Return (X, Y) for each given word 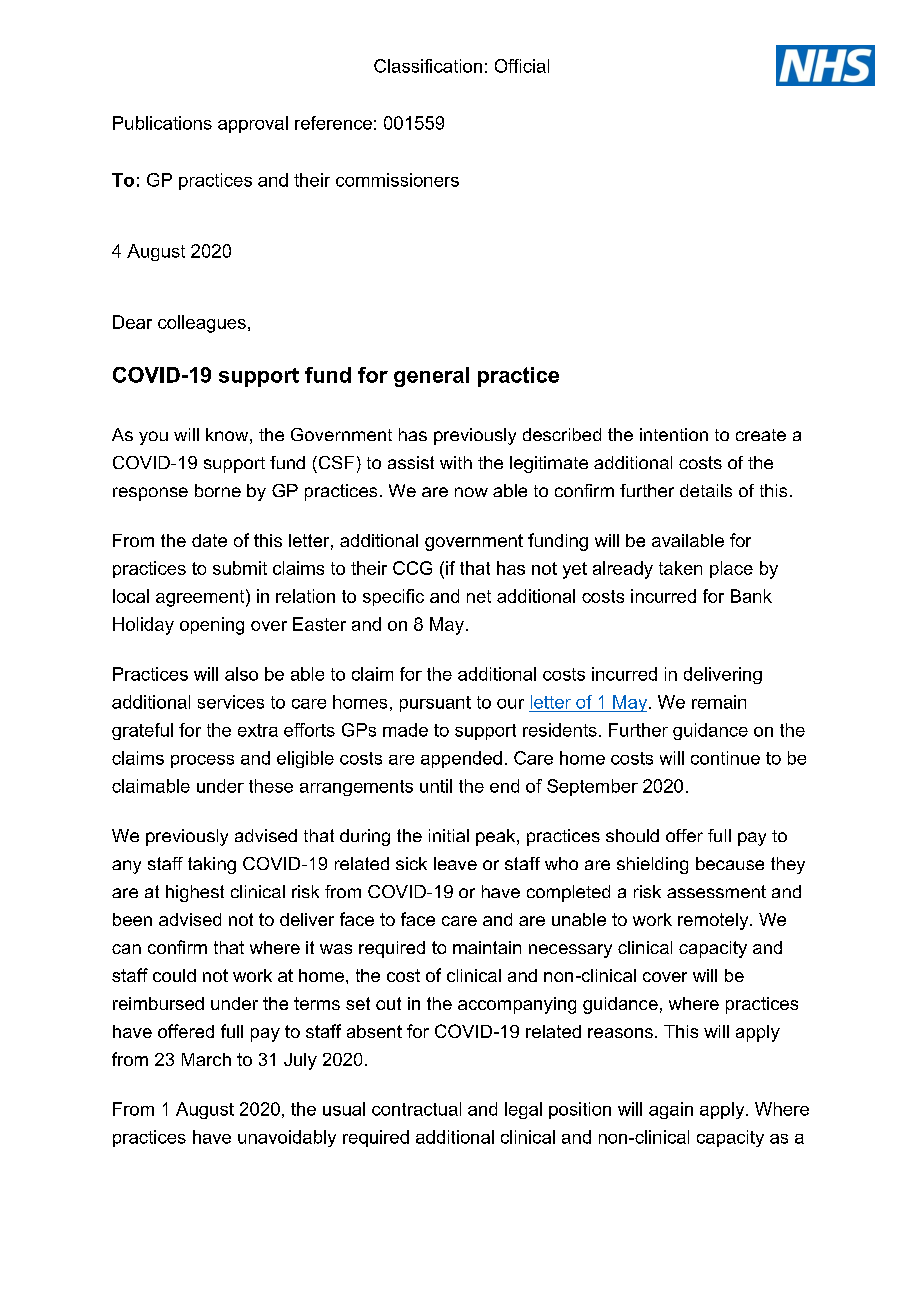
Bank (751, 596)
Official (522, 66)
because (730, 863)
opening (212, 626)
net (479, 596)
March (206, 1059)
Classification (428, 66)
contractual (416, 1109)
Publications (162, 123)
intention (674, 434)
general (431, 377)
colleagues (202, 324)
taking (212, 865)
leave (455, 863)
